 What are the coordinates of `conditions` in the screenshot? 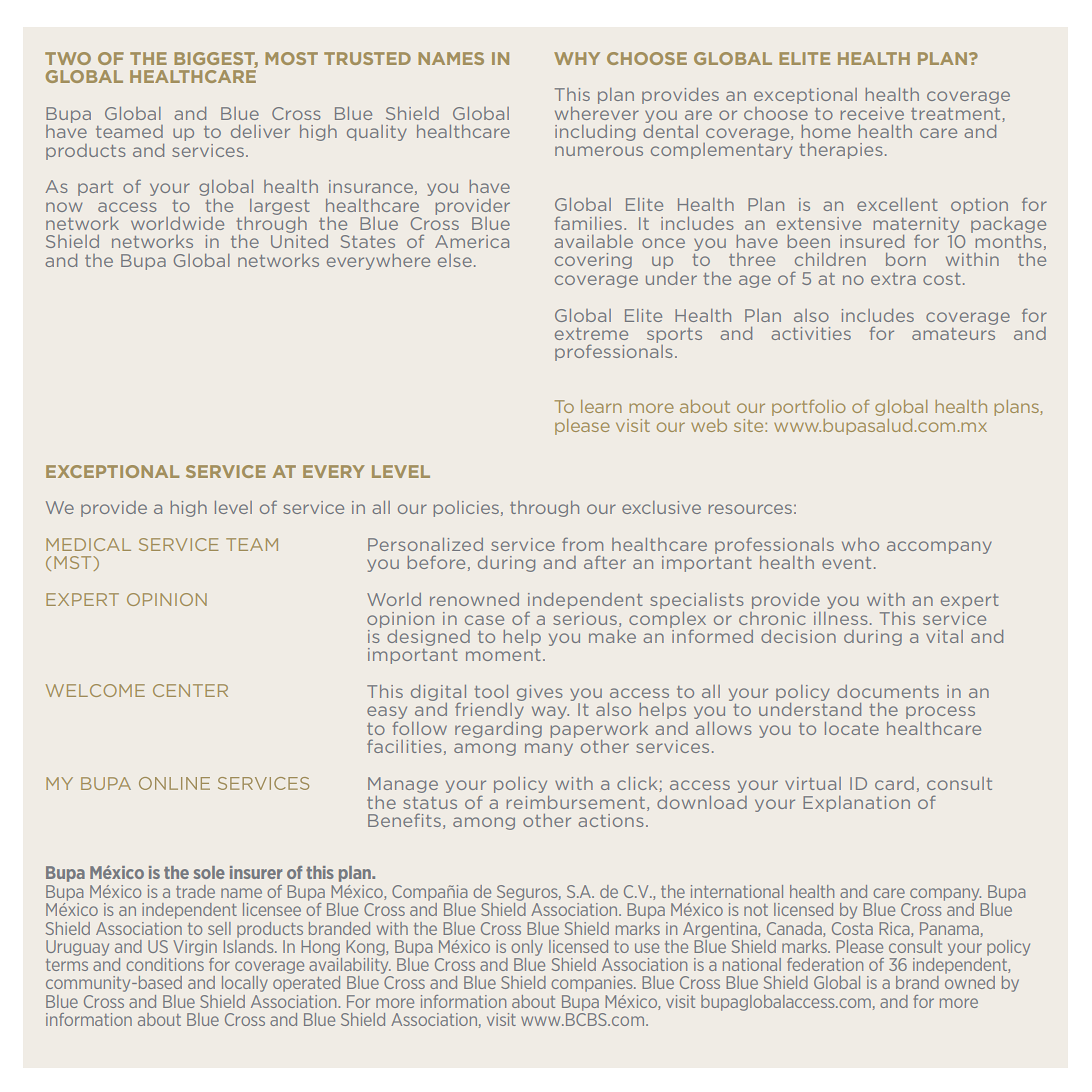 It's located at (165, 963).
